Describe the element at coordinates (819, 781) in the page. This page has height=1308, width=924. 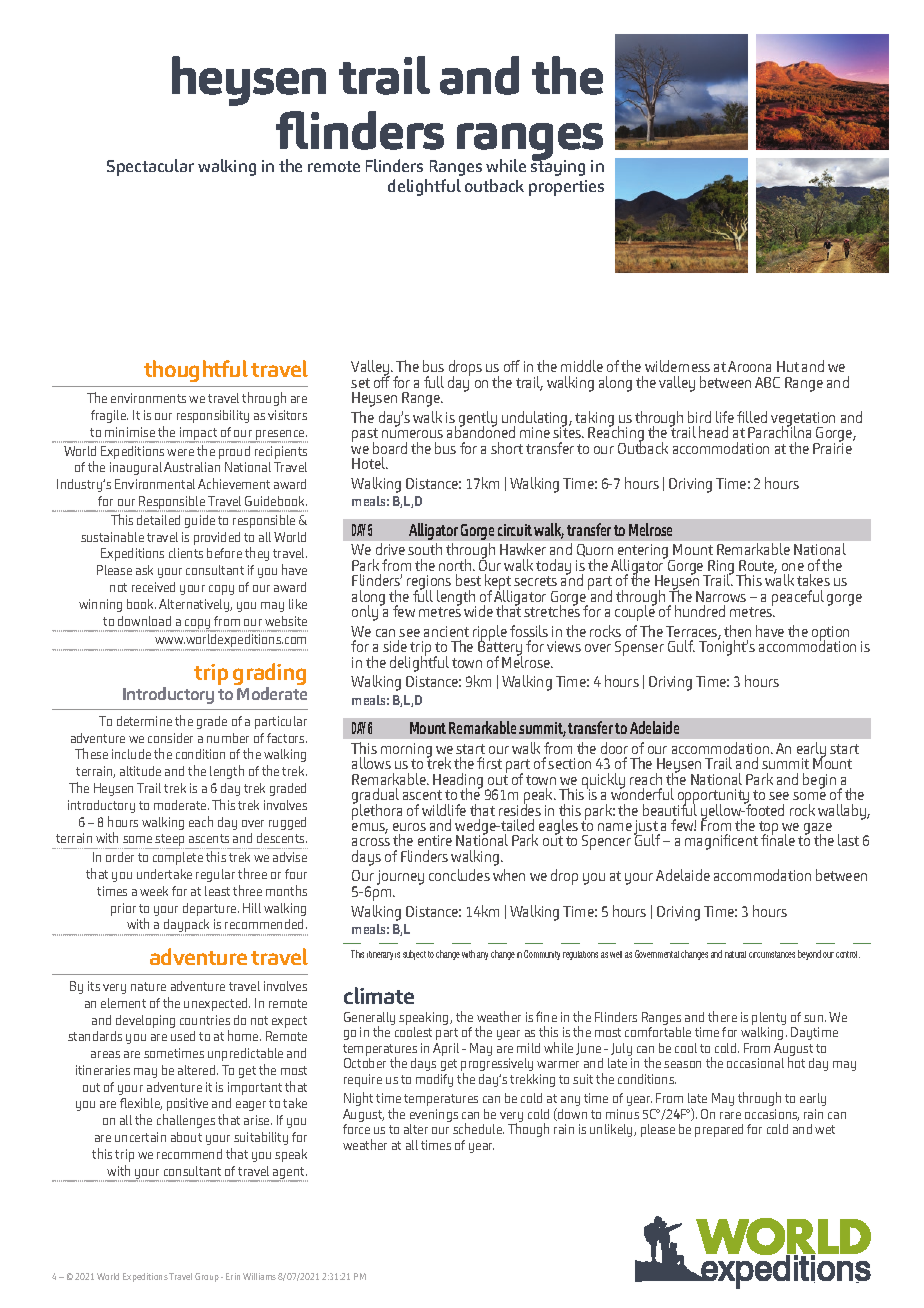
I see `begin` at that location.
